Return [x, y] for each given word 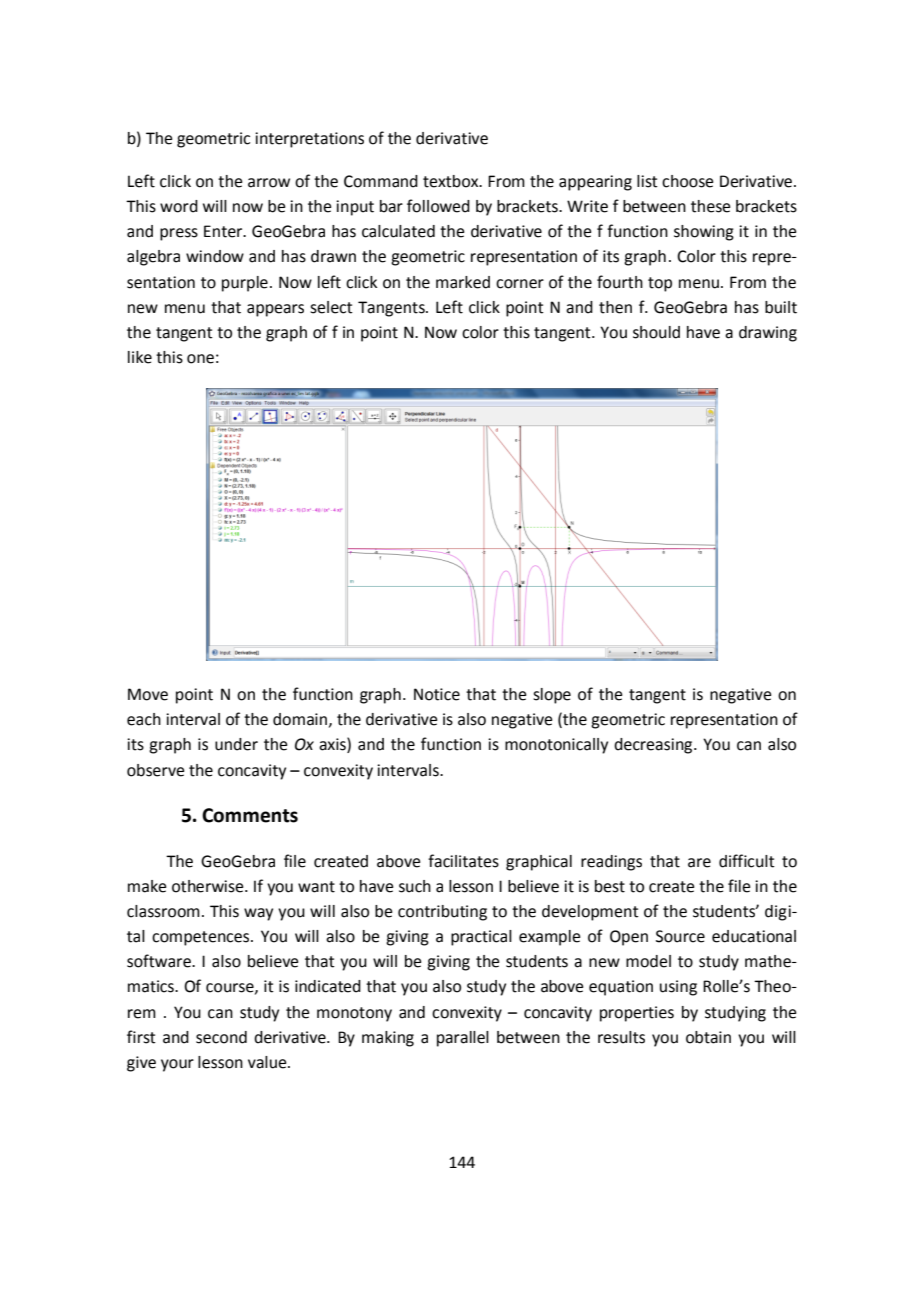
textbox [452, 181]
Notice [437, 694]
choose [687, 181]
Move [148, 694]
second [221, 1037]
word [179, 206]
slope [552, 696]
